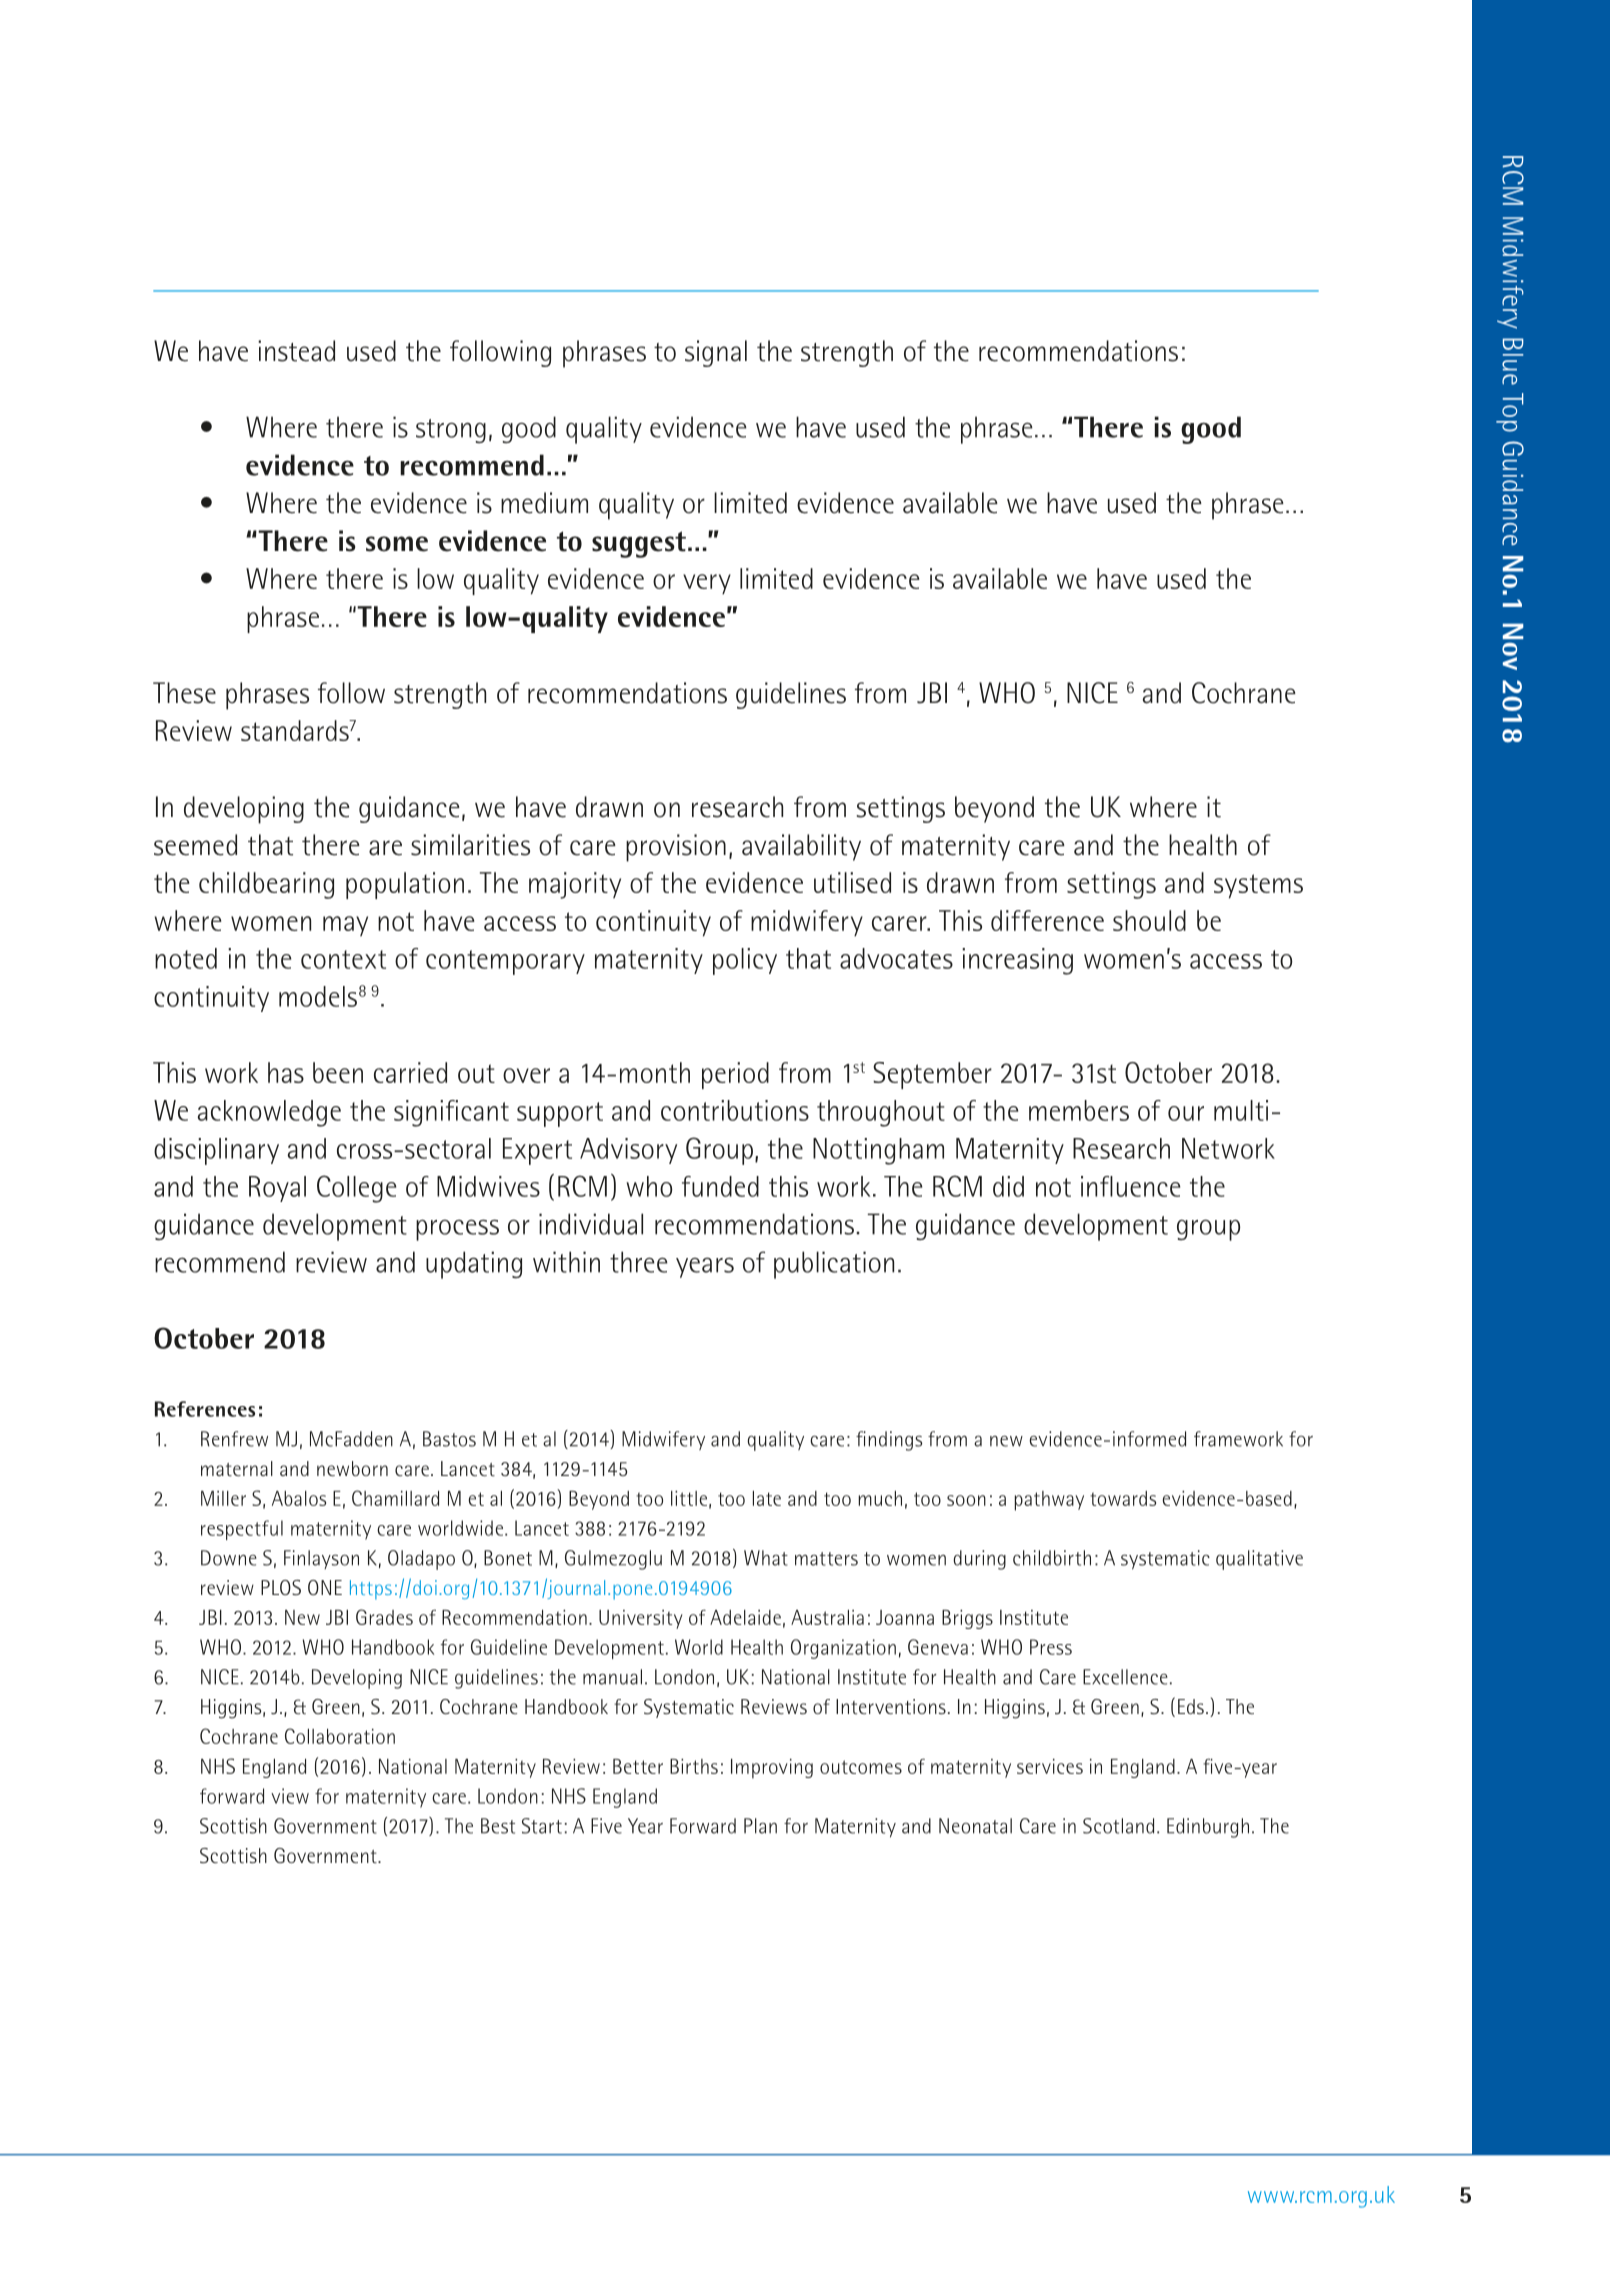 Image resolution: width=1610 pixels, height=2278 pixels. I want to click on instead, so click(296, 351).
